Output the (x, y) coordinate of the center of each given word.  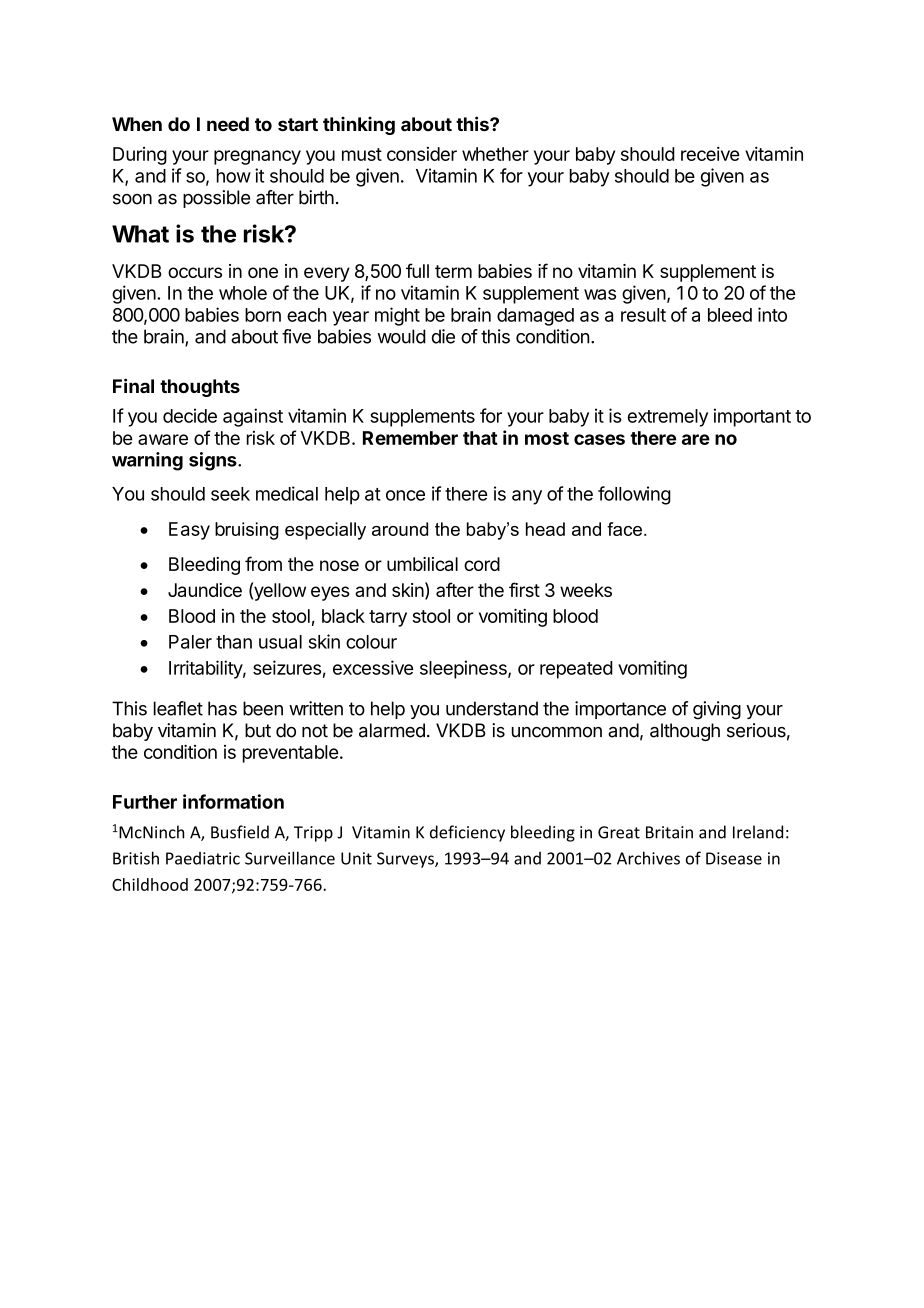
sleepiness (464, 669)
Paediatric (203, 858)
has (222, 708)
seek (230, 494)
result (643, 315)
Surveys (406, 860)
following (634, 495)
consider (422, 154)
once (405, 495)
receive (710, 154)
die (443, 336)
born (263, 315)
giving (717, 710)
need (228, 124)
